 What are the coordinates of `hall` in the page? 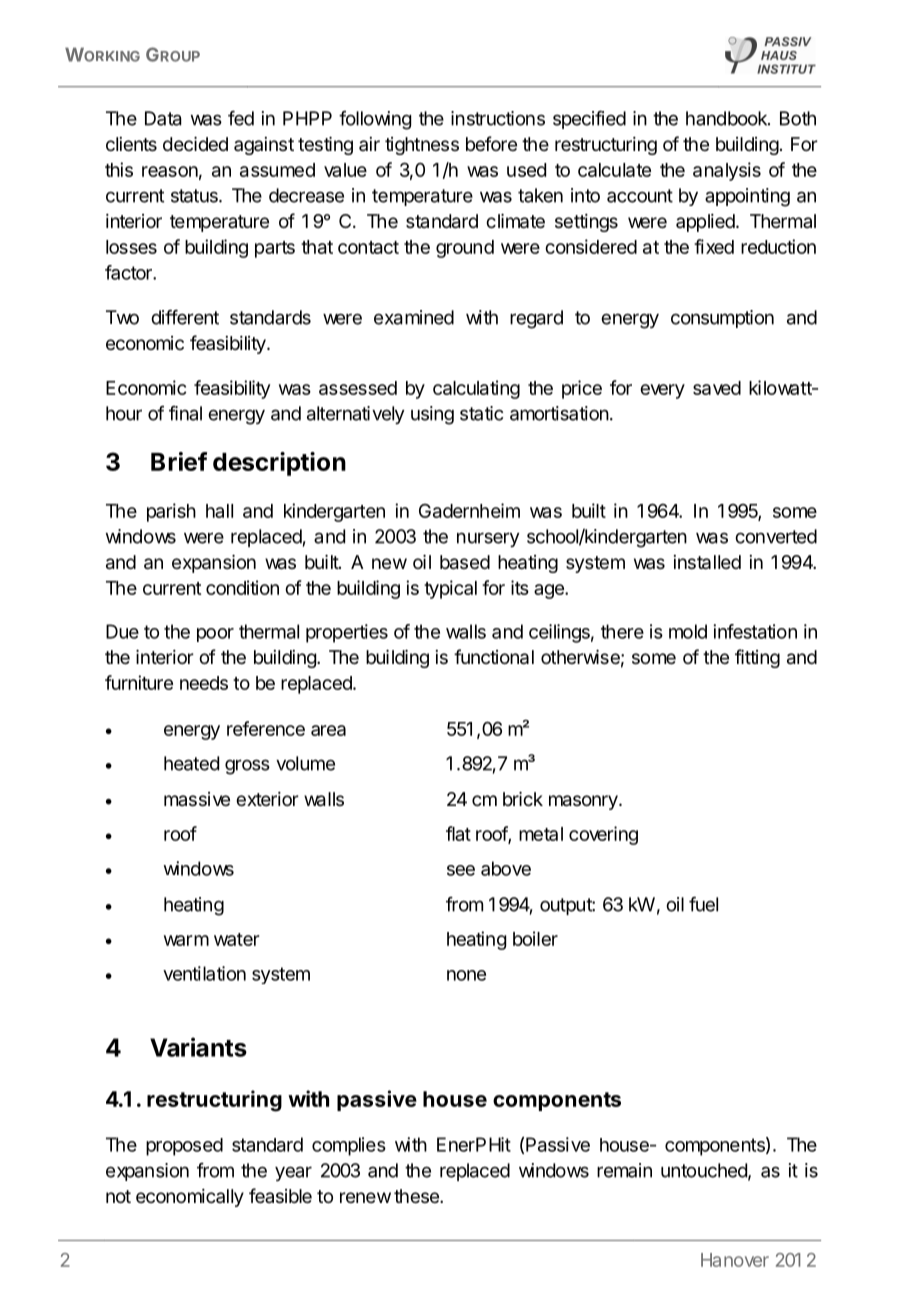 It's located at (219, 511).
